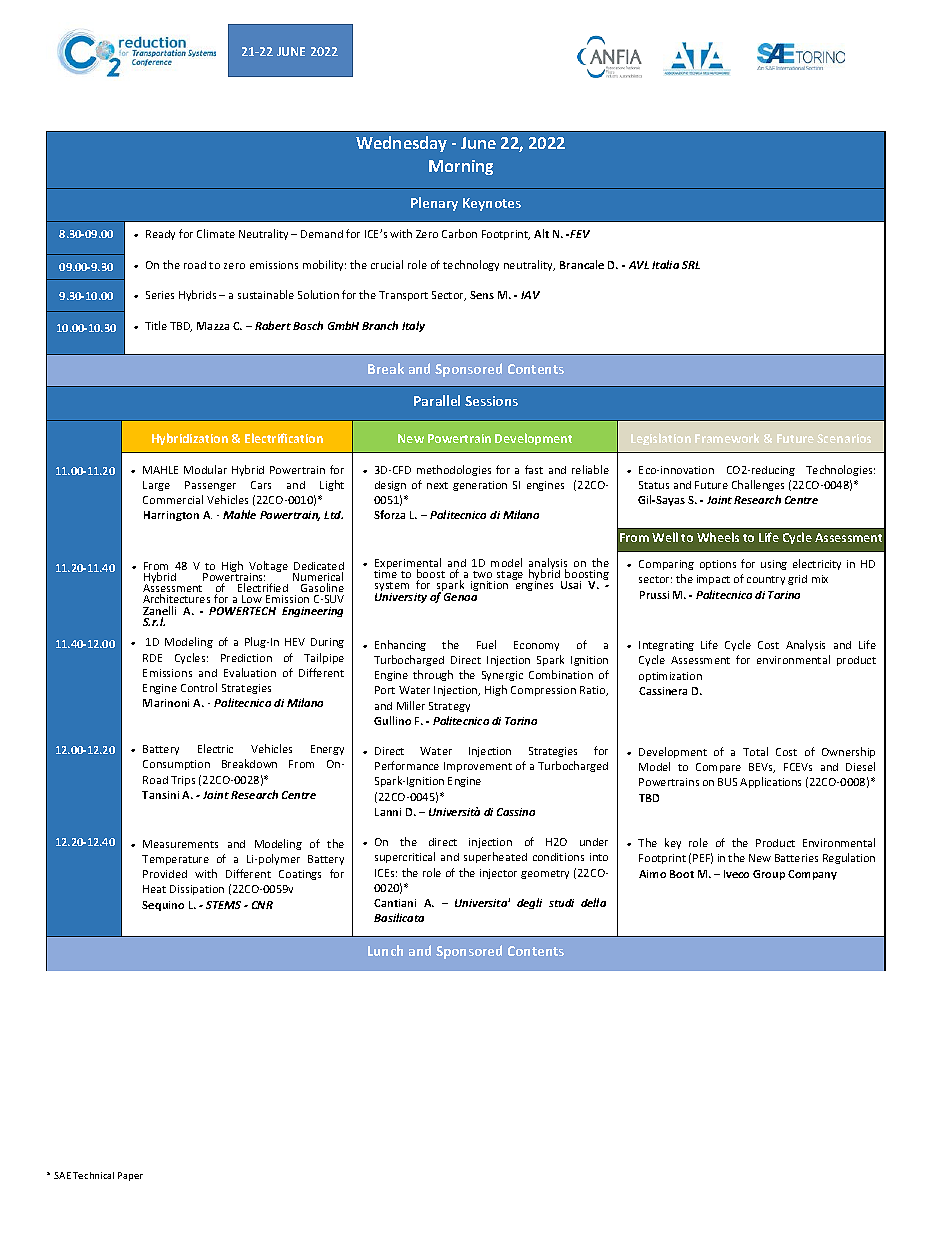  I want to click on Group, so click(769, 875).
